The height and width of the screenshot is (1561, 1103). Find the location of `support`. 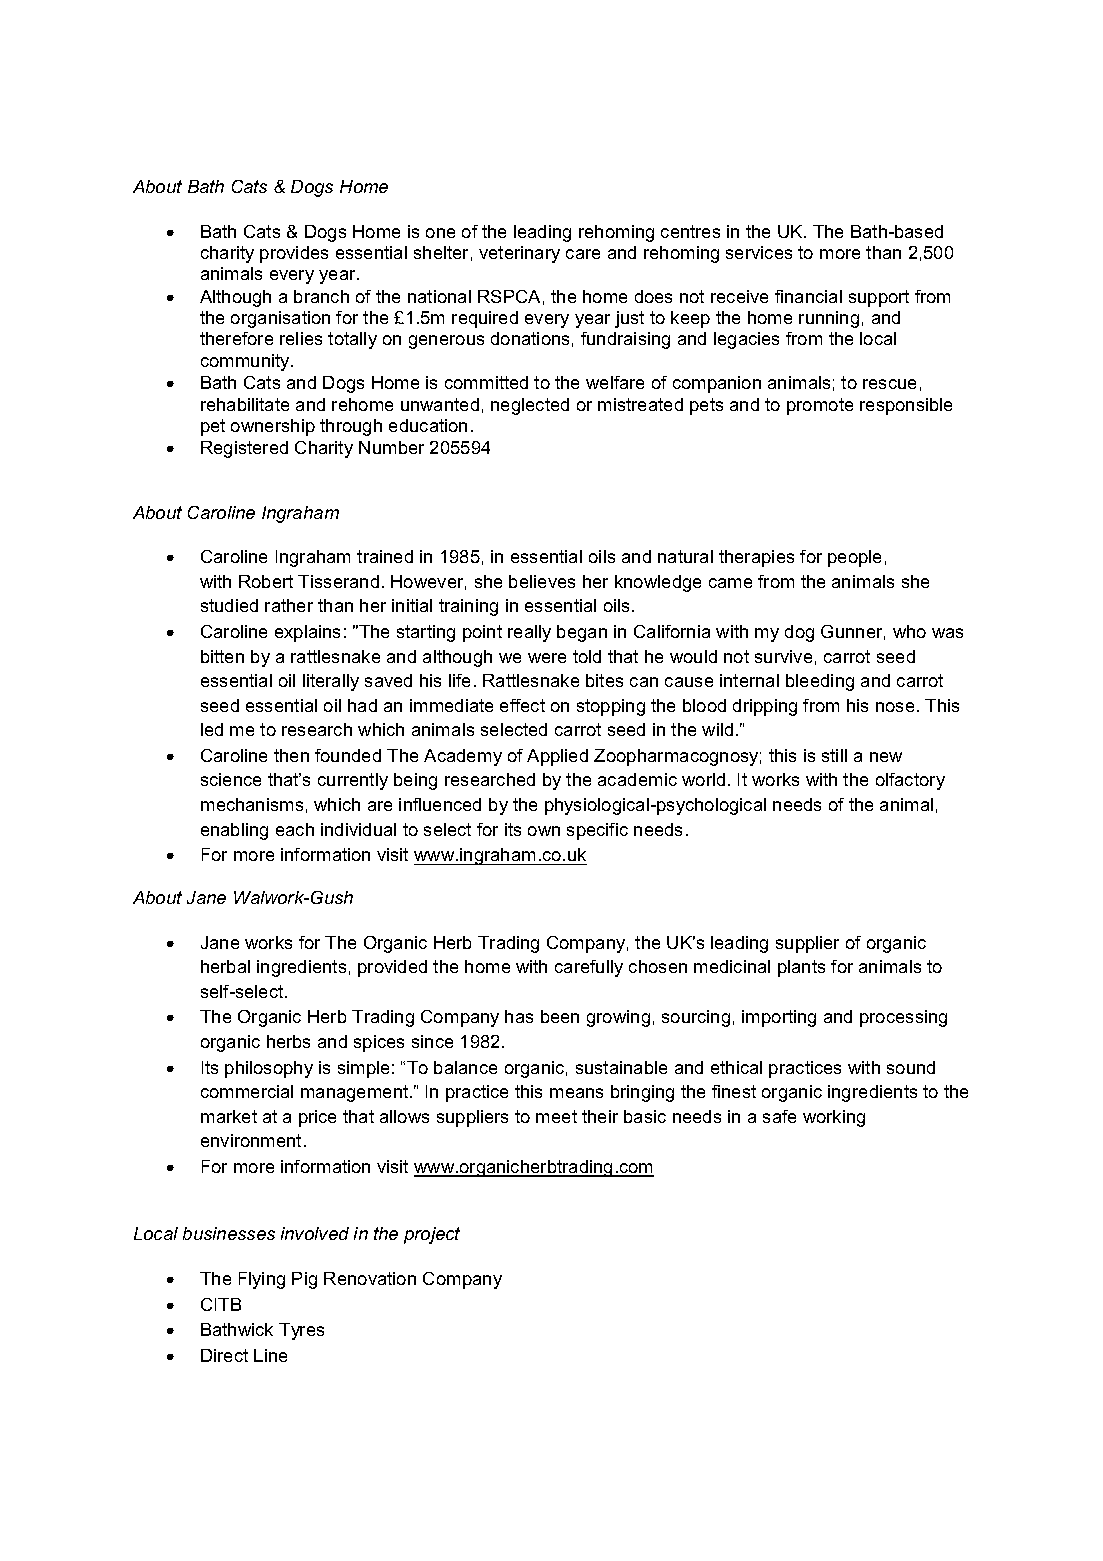

support is located at coordinates (879, 298).
